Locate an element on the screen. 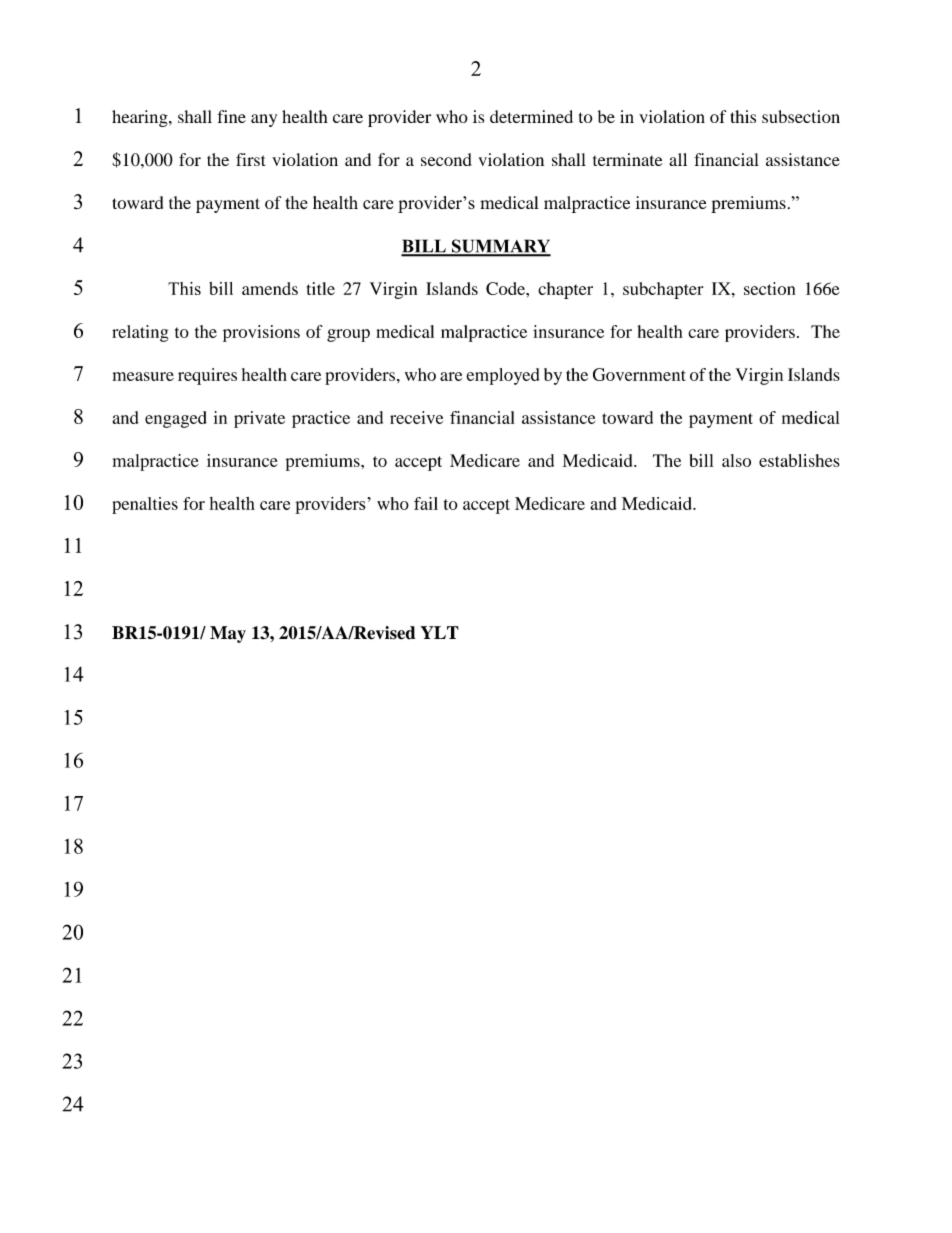 The width and height of the screenshot is (952, 1233). Code is located at coordinates (506, 288).
